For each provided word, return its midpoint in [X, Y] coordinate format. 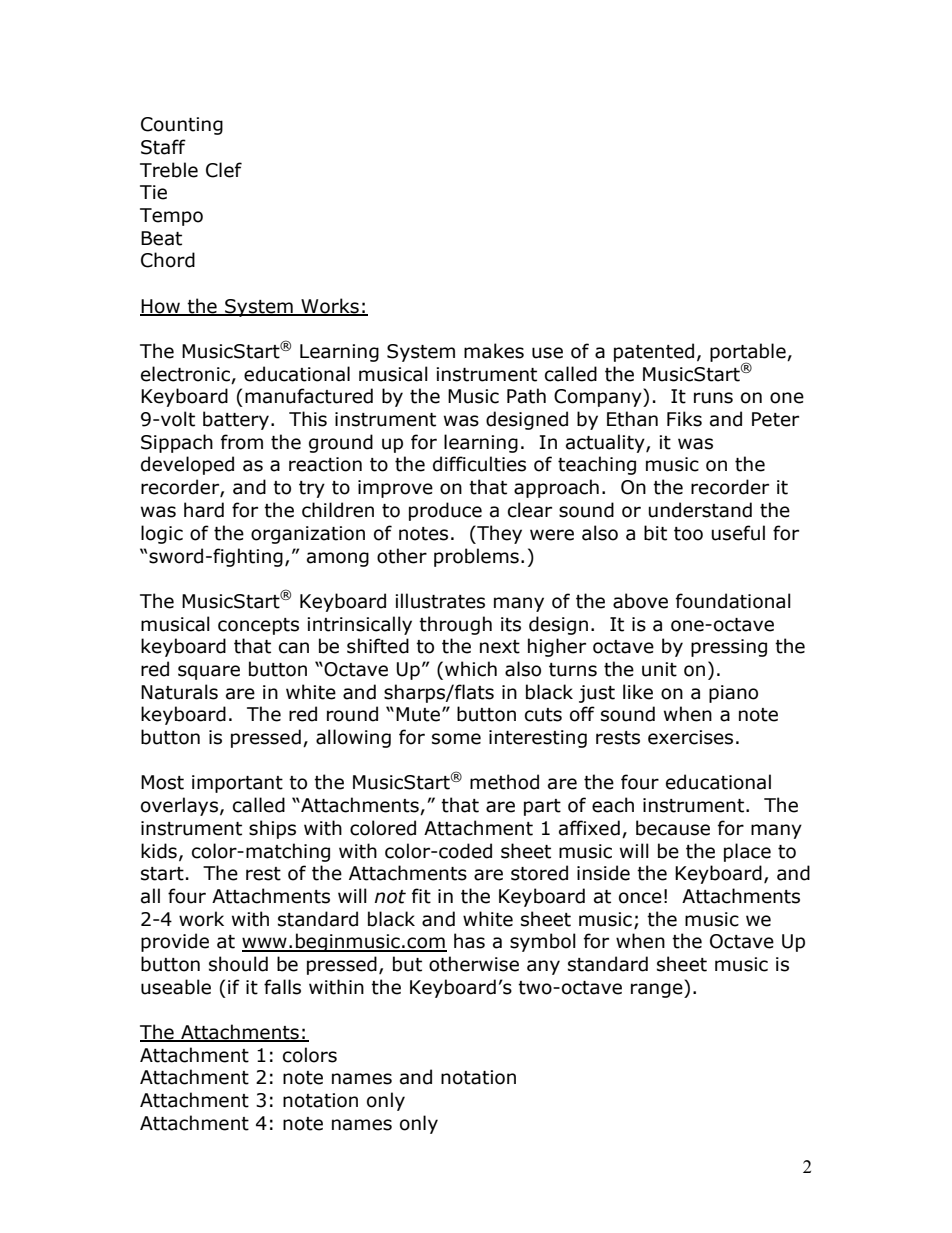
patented [654, 352]
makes [494, 351]
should [238, 964]
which [471, 669]
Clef [224, 170]
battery [237, 420]
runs [713, 398]
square [209, 672]
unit [659, 669]
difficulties [479, 464]
